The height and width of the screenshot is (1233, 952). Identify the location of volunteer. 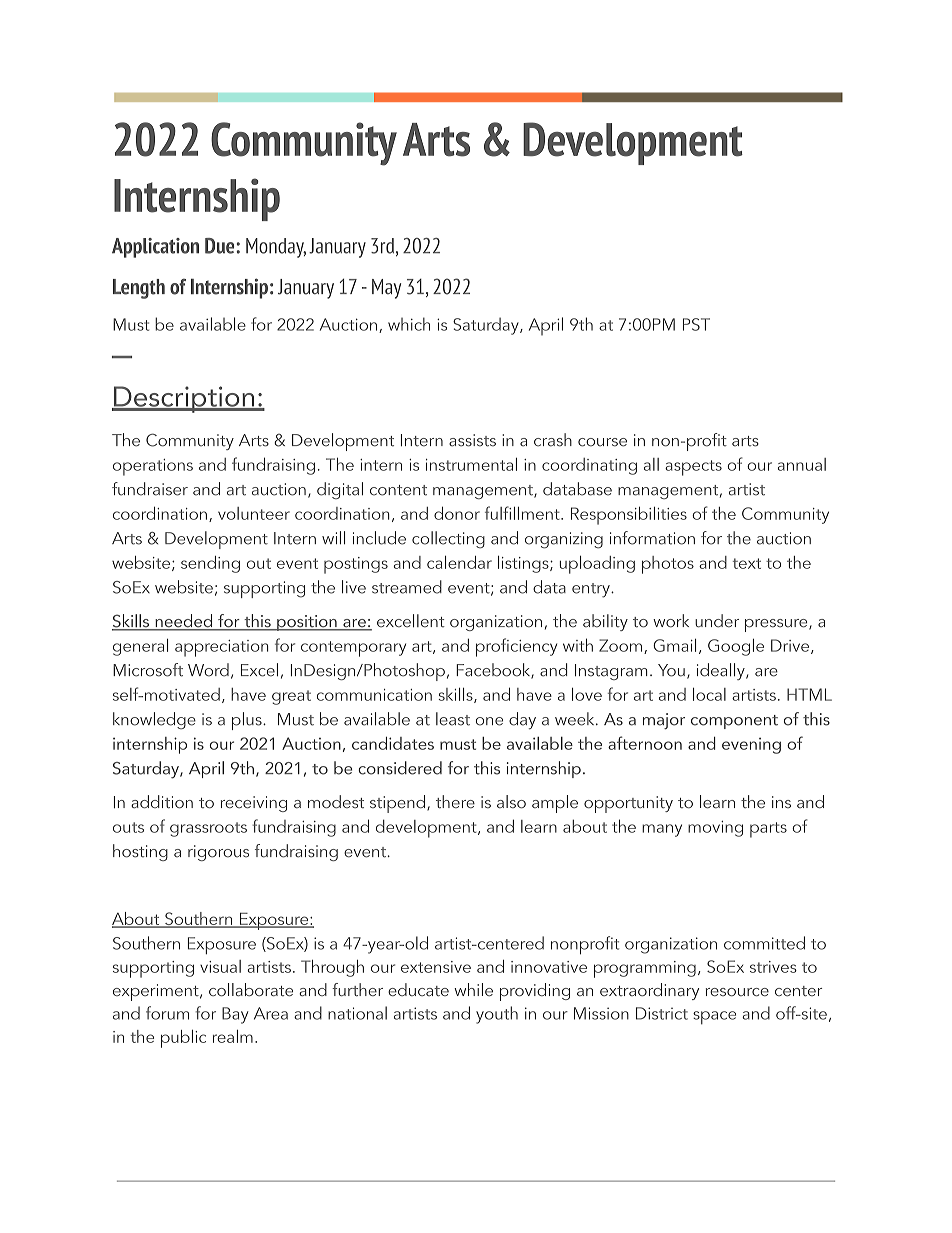
(254, 513).
